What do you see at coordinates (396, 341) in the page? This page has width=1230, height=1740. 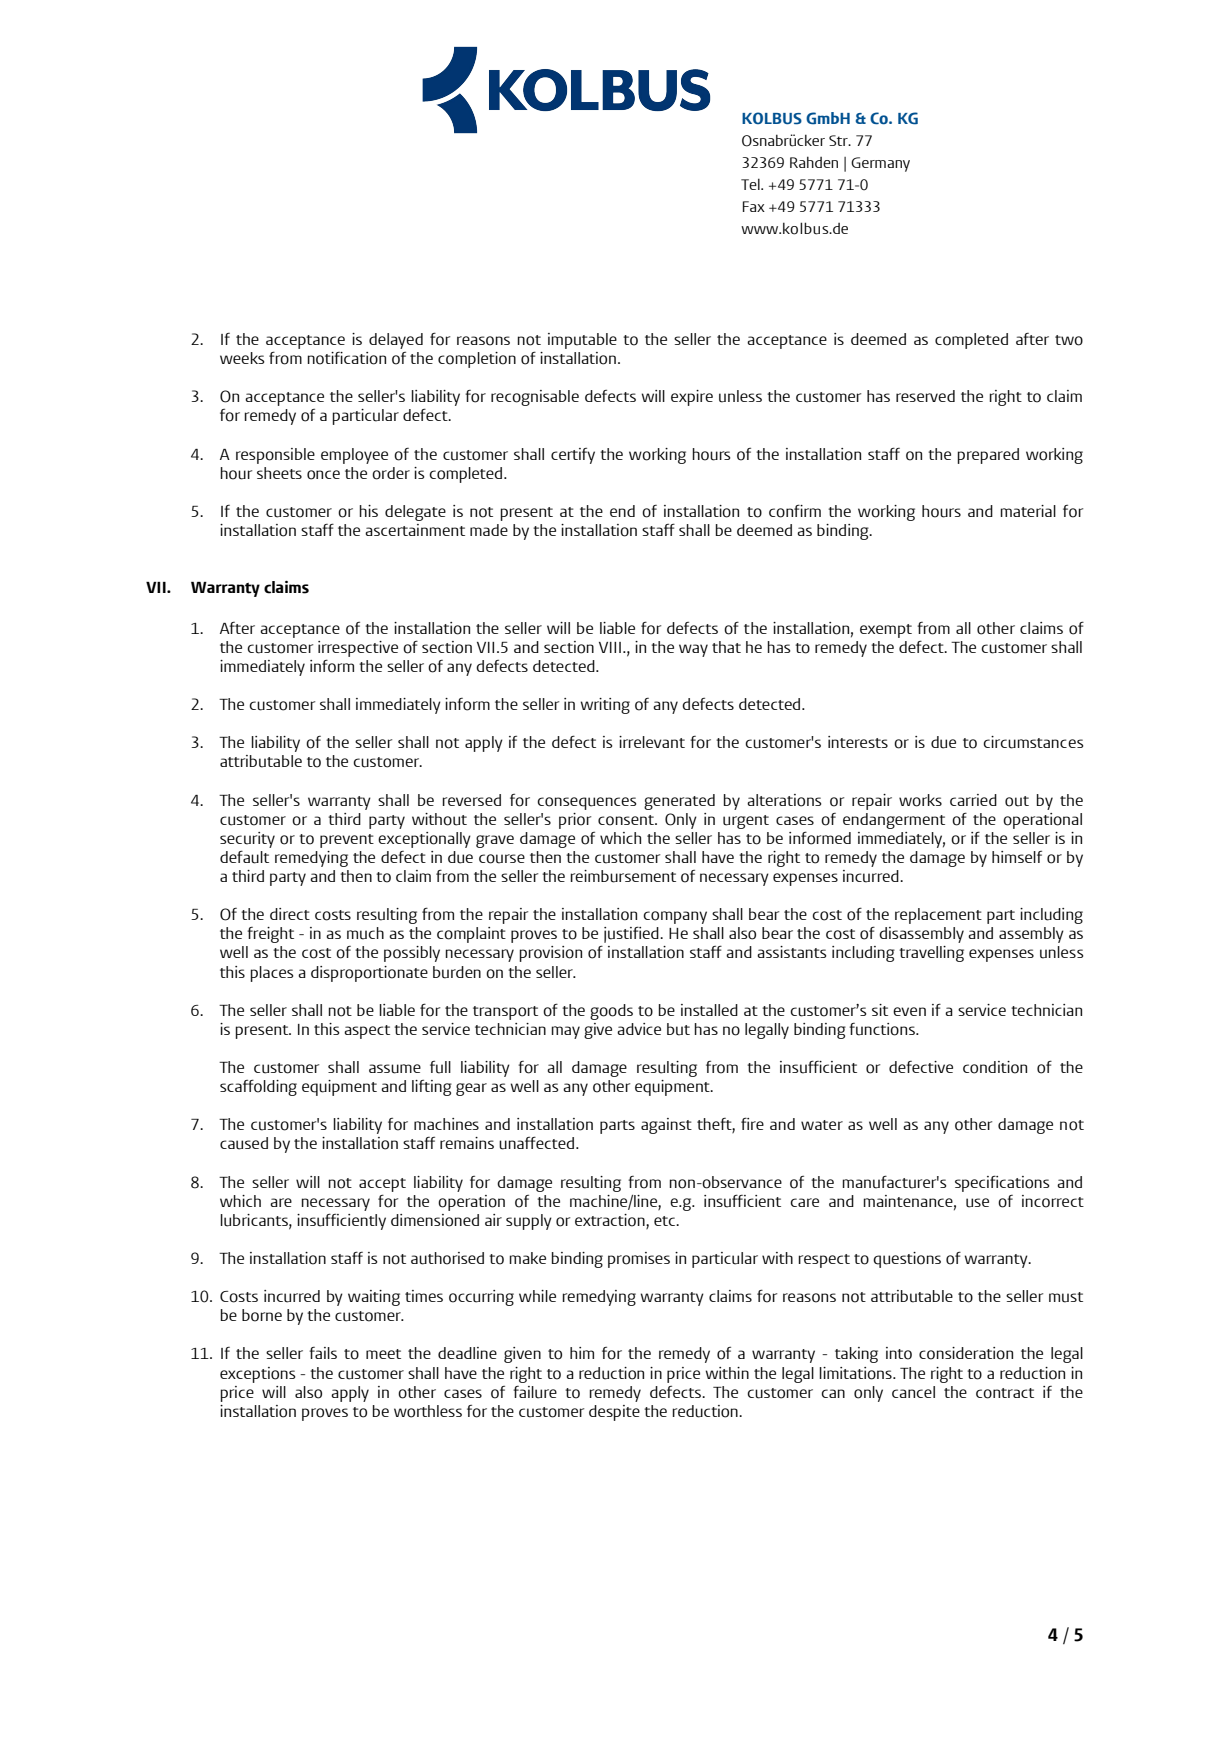 I see `delayed` at bounding box center [396, 341].
